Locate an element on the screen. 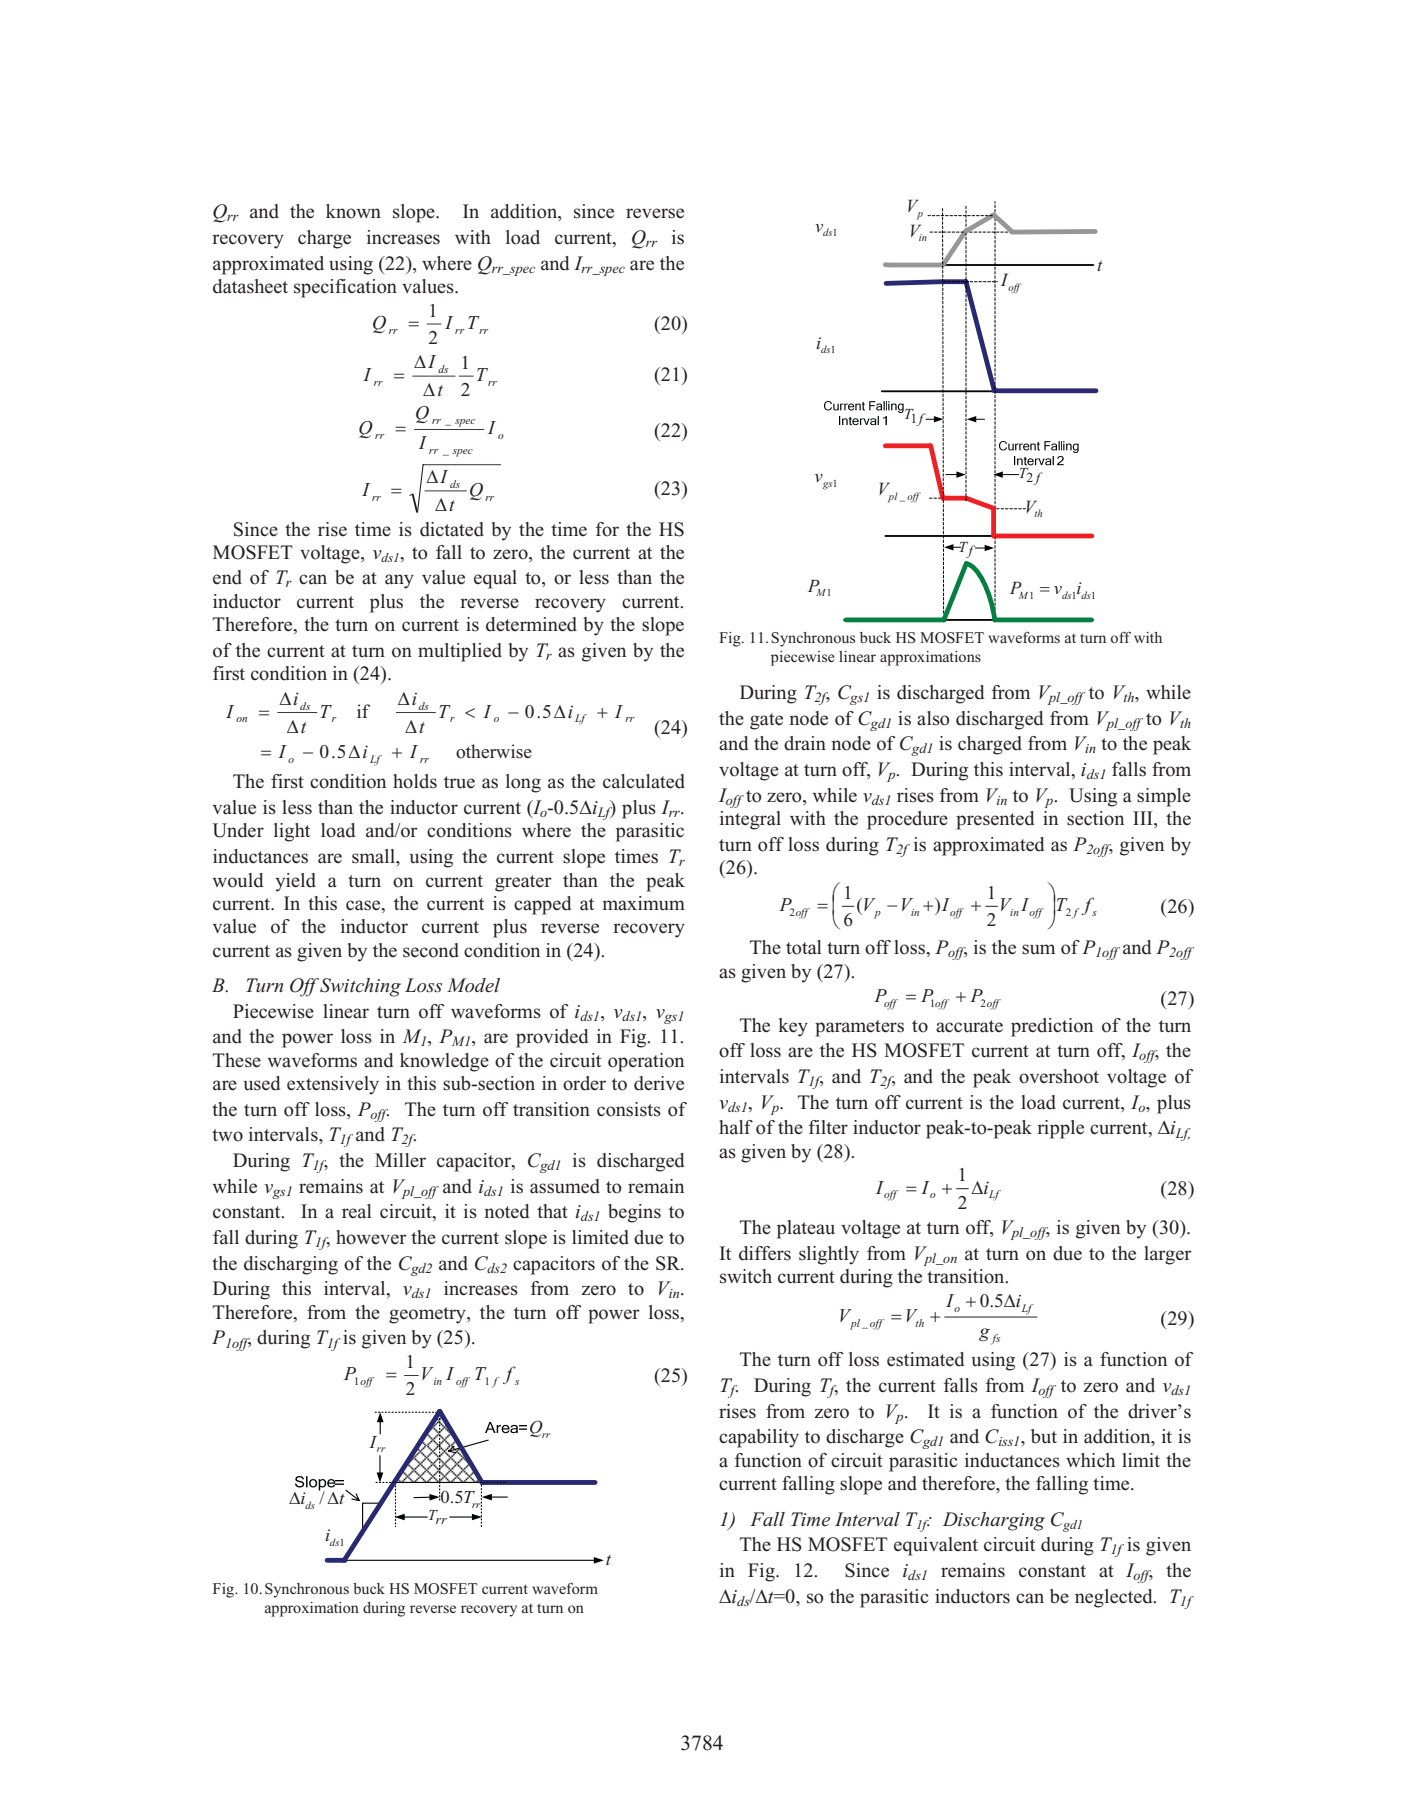 This screenshot has height=1817, width=1404. capability is located at coordinates (759, 1438).
